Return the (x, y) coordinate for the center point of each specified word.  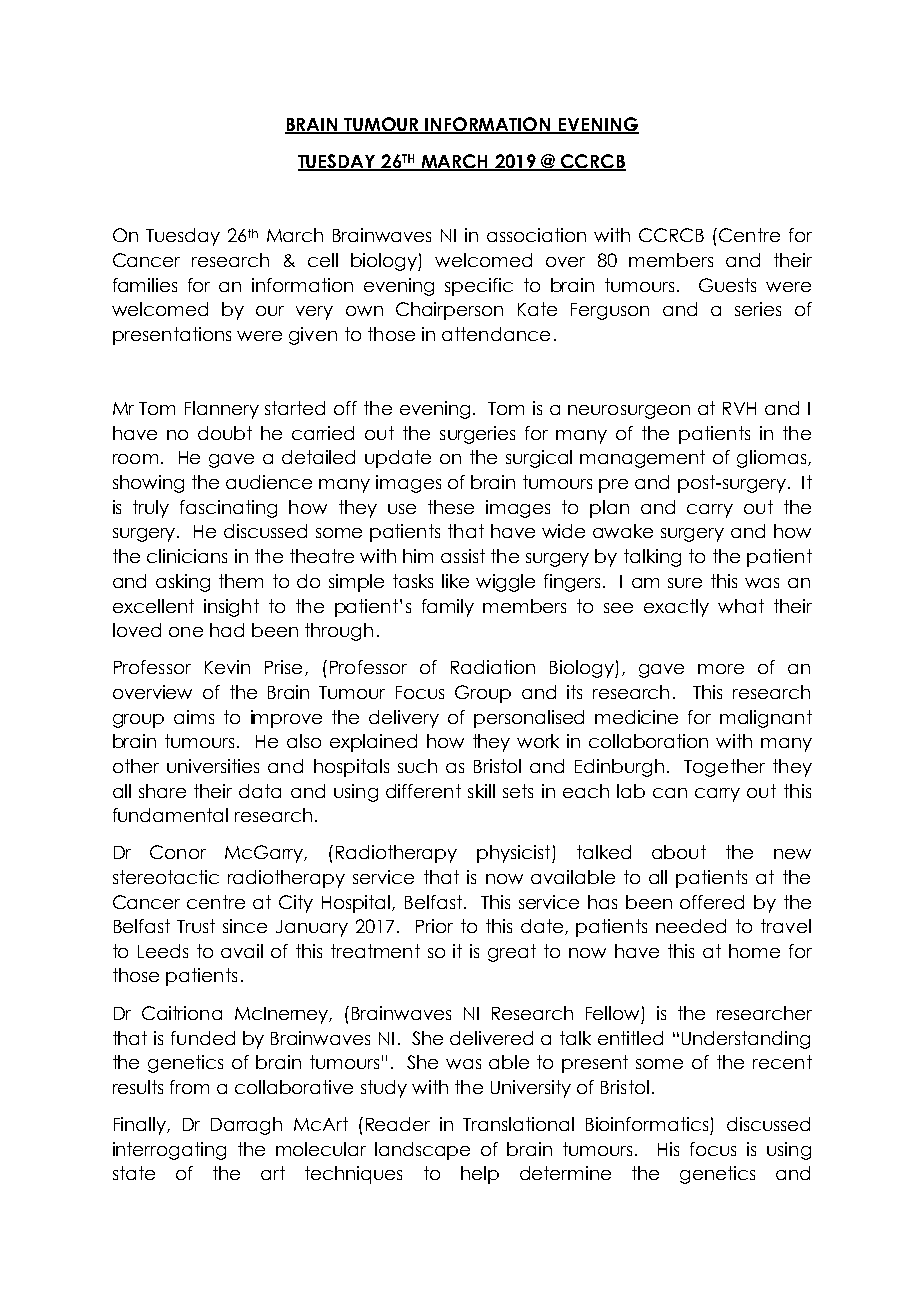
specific (479, 287)
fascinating (228, 509)
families (145, 285)
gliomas (773, 459)
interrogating (169, 1151)
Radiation (493, 667)
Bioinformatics (647, 1124)
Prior (434, 926)
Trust (196, 926)
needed (691, 926)
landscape (422, 1151)
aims (194, 717)
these (451, 507)
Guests (727, 285)
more (721, 669)
